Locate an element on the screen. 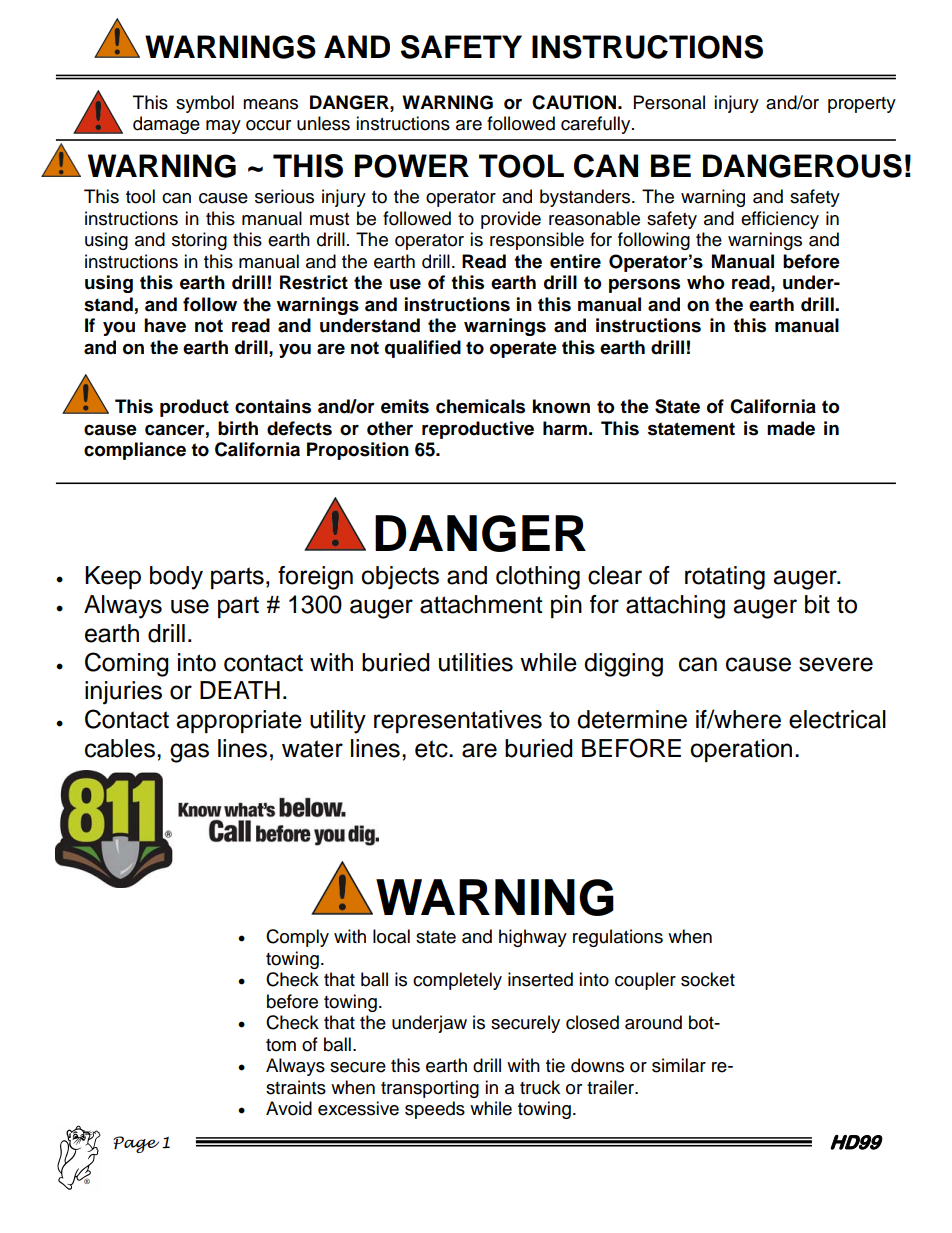  operation is located at coordinates (741, 750).
